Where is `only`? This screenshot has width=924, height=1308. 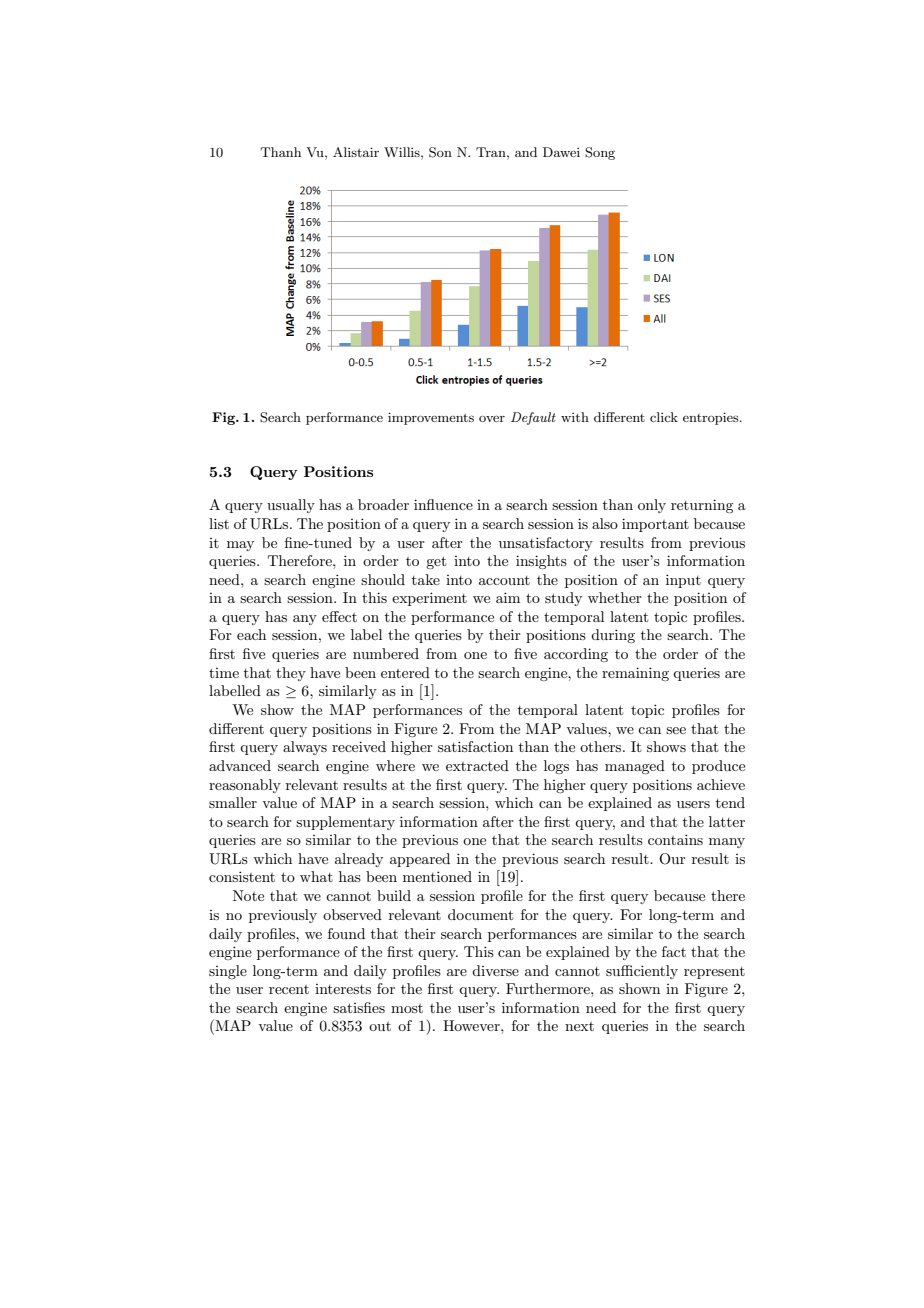 only is located at coordinates (652, 506).
